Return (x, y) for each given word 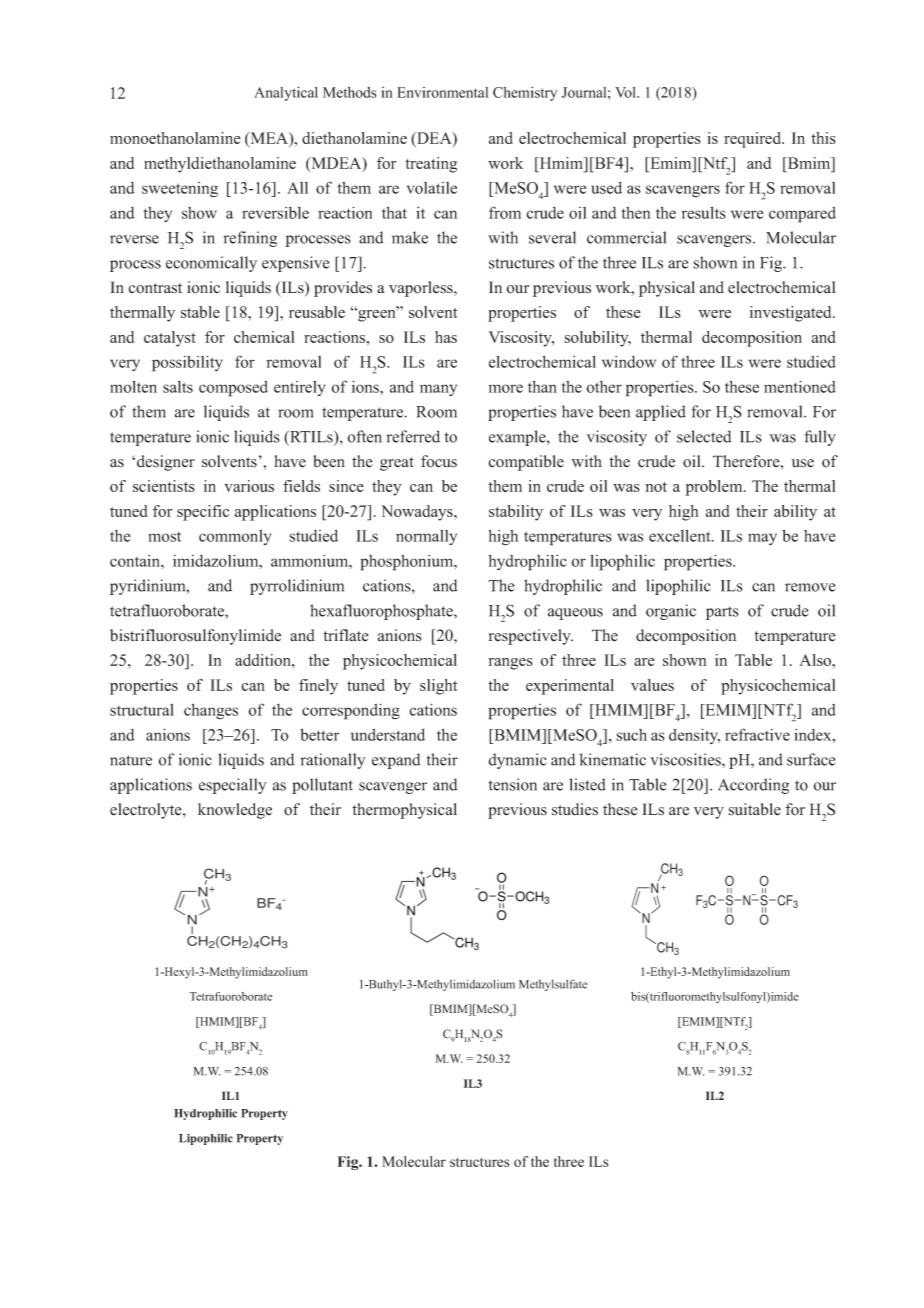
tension (513, 784)
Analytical (286, 93)
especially (233, 786)
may (762, 539)
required (754, 140)
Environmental (442, 92)
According (753, 786)
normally (426, 537)
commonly (235, 537)
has (446, 337)
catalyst (170, 339)
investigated (792, 314)
